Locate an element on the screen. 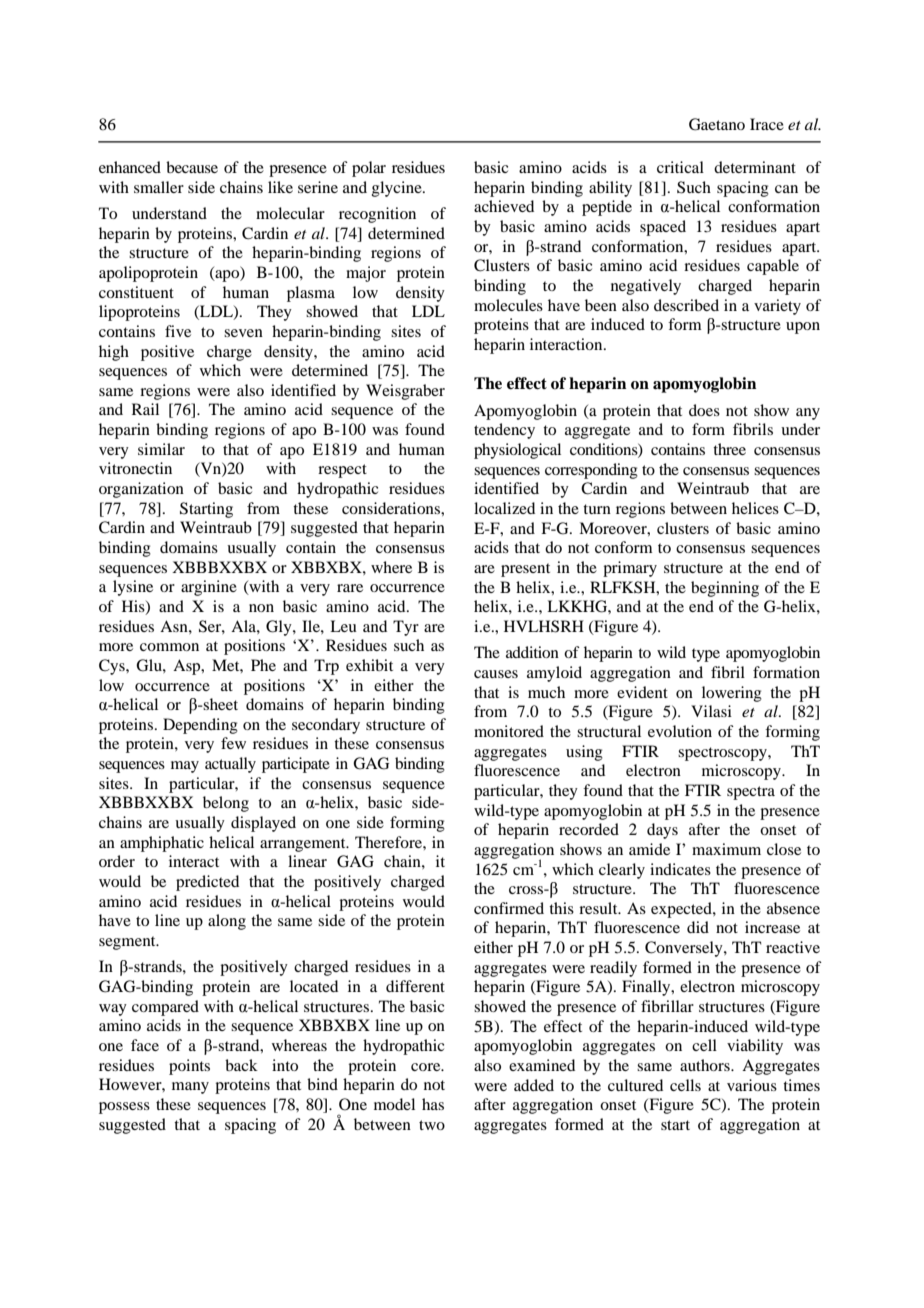  achieved is located at coordinates (504, 206).
